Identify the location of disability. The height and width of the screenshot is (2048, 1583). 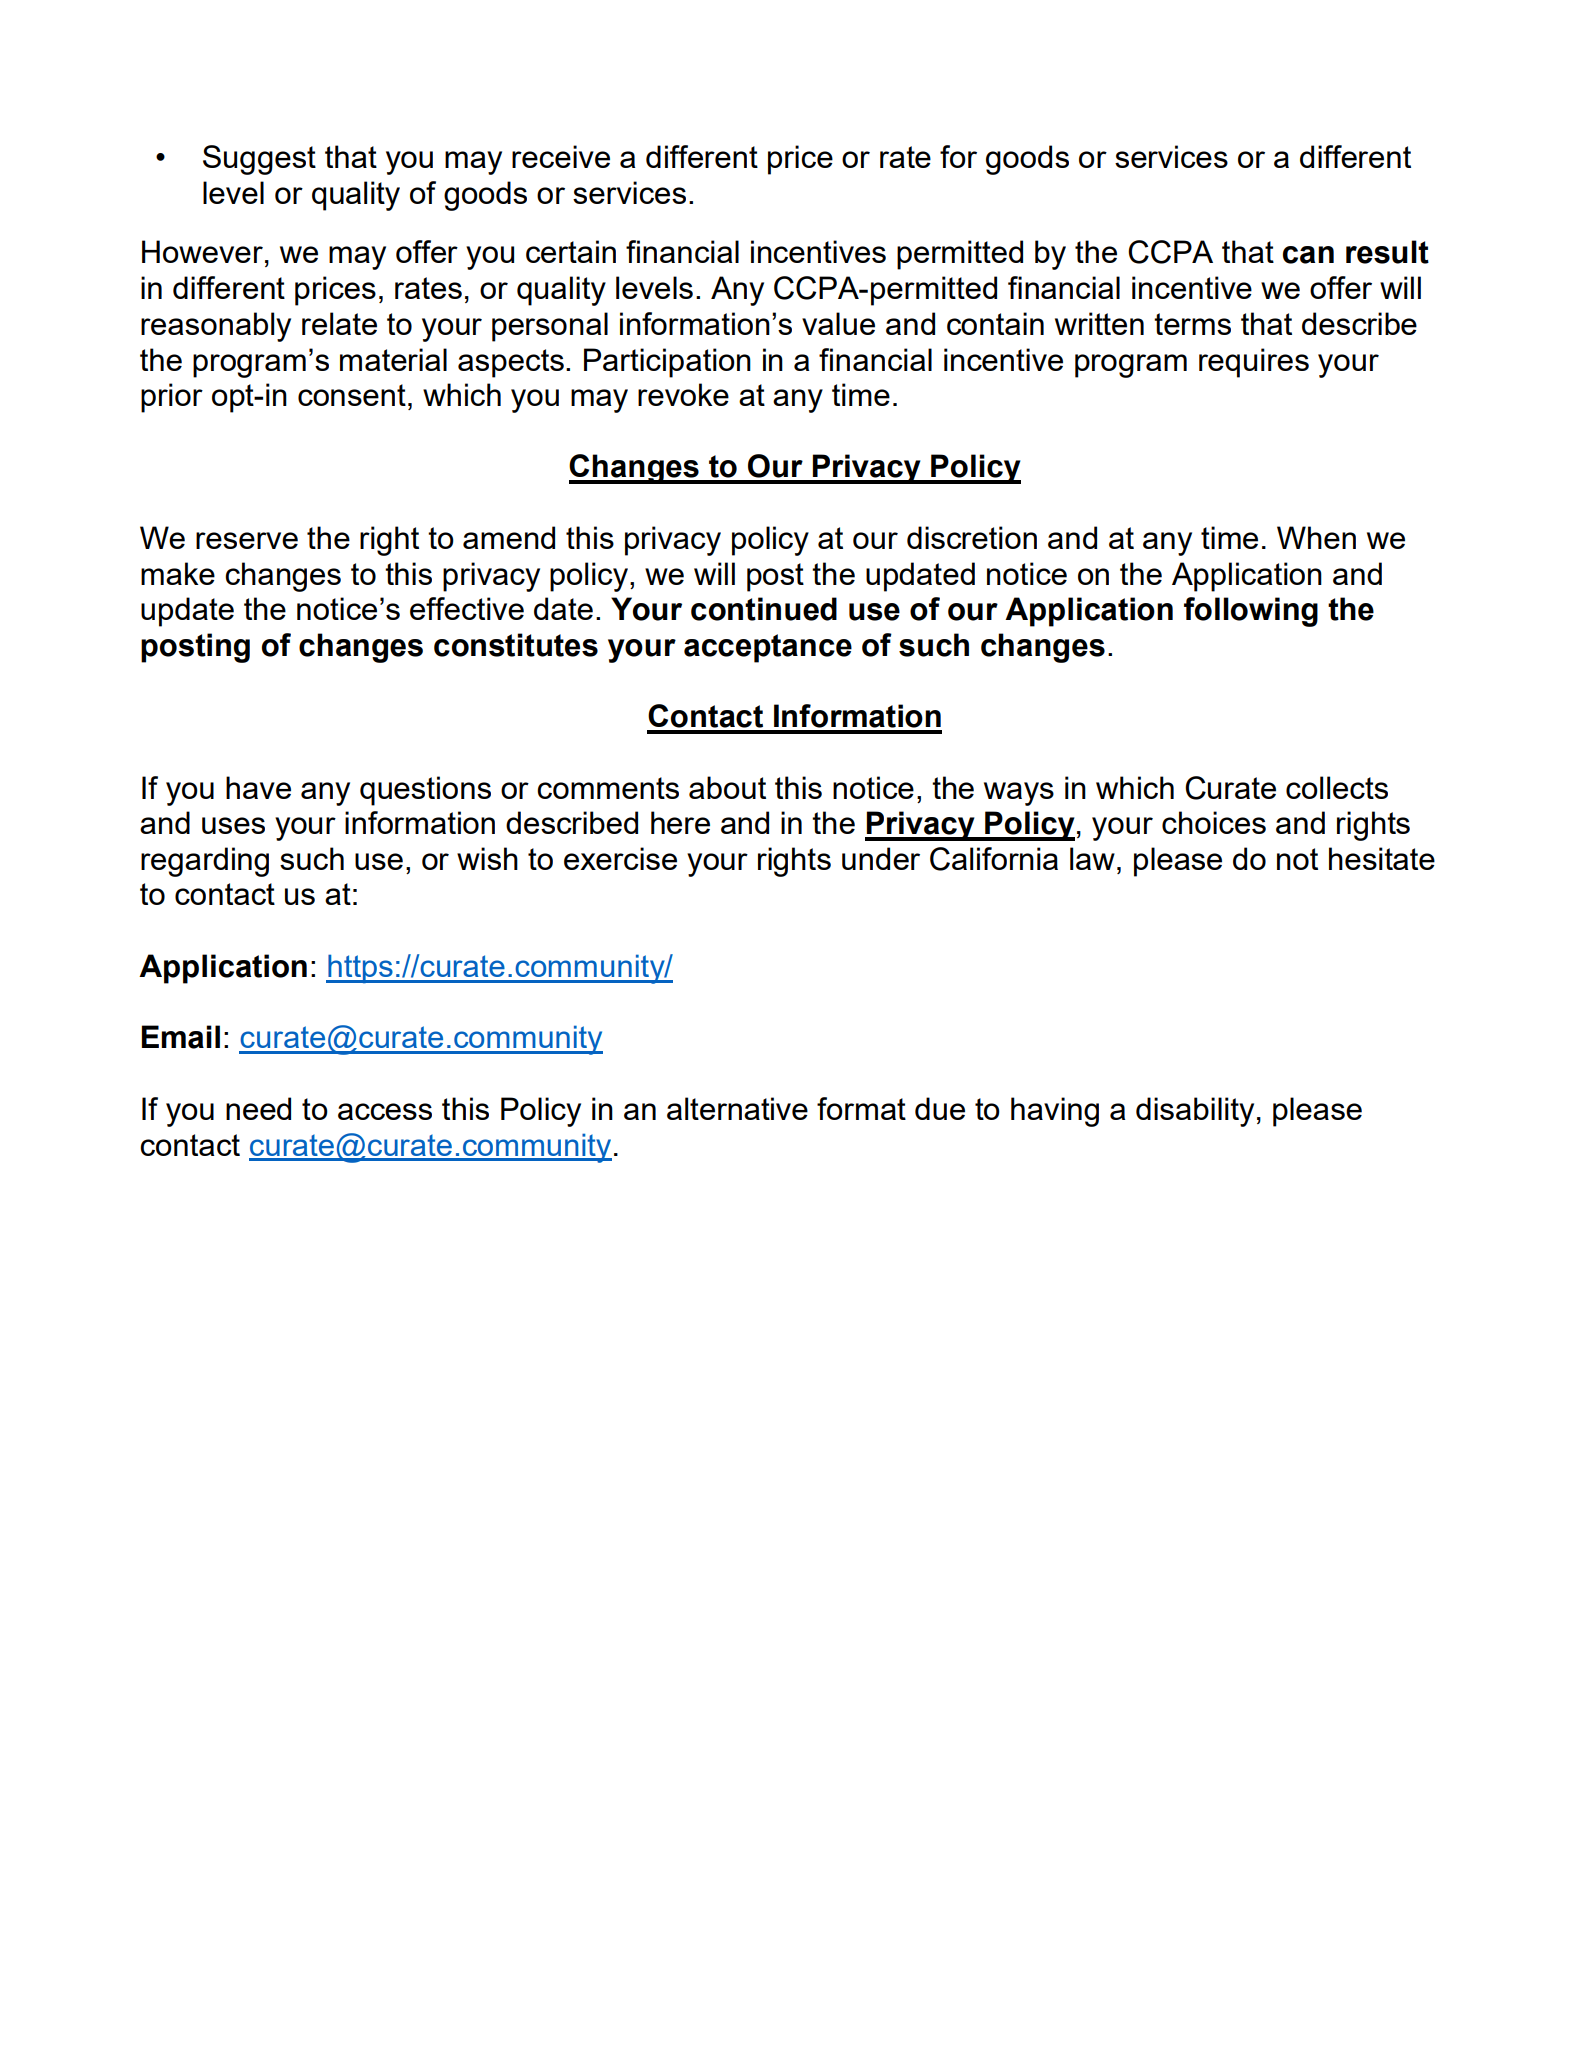
(1195, 1112).
